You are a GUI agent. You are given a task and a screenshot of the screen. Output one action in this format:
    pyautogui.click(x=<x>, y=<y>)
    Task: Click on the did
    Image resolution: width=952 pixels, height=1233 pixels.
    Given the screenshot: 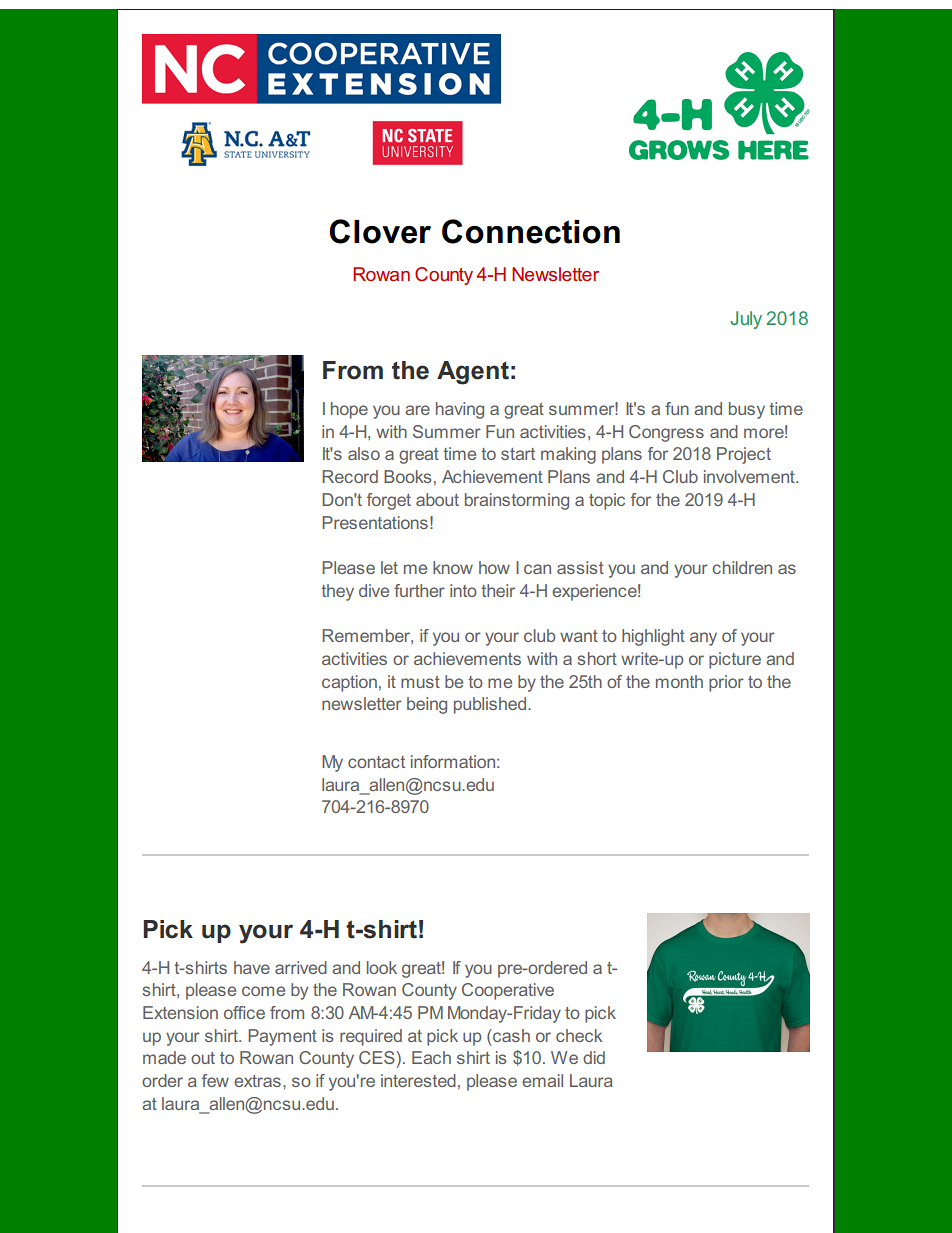 What is the action you would take?
    pyautogui.click(x=594, y=1057)
